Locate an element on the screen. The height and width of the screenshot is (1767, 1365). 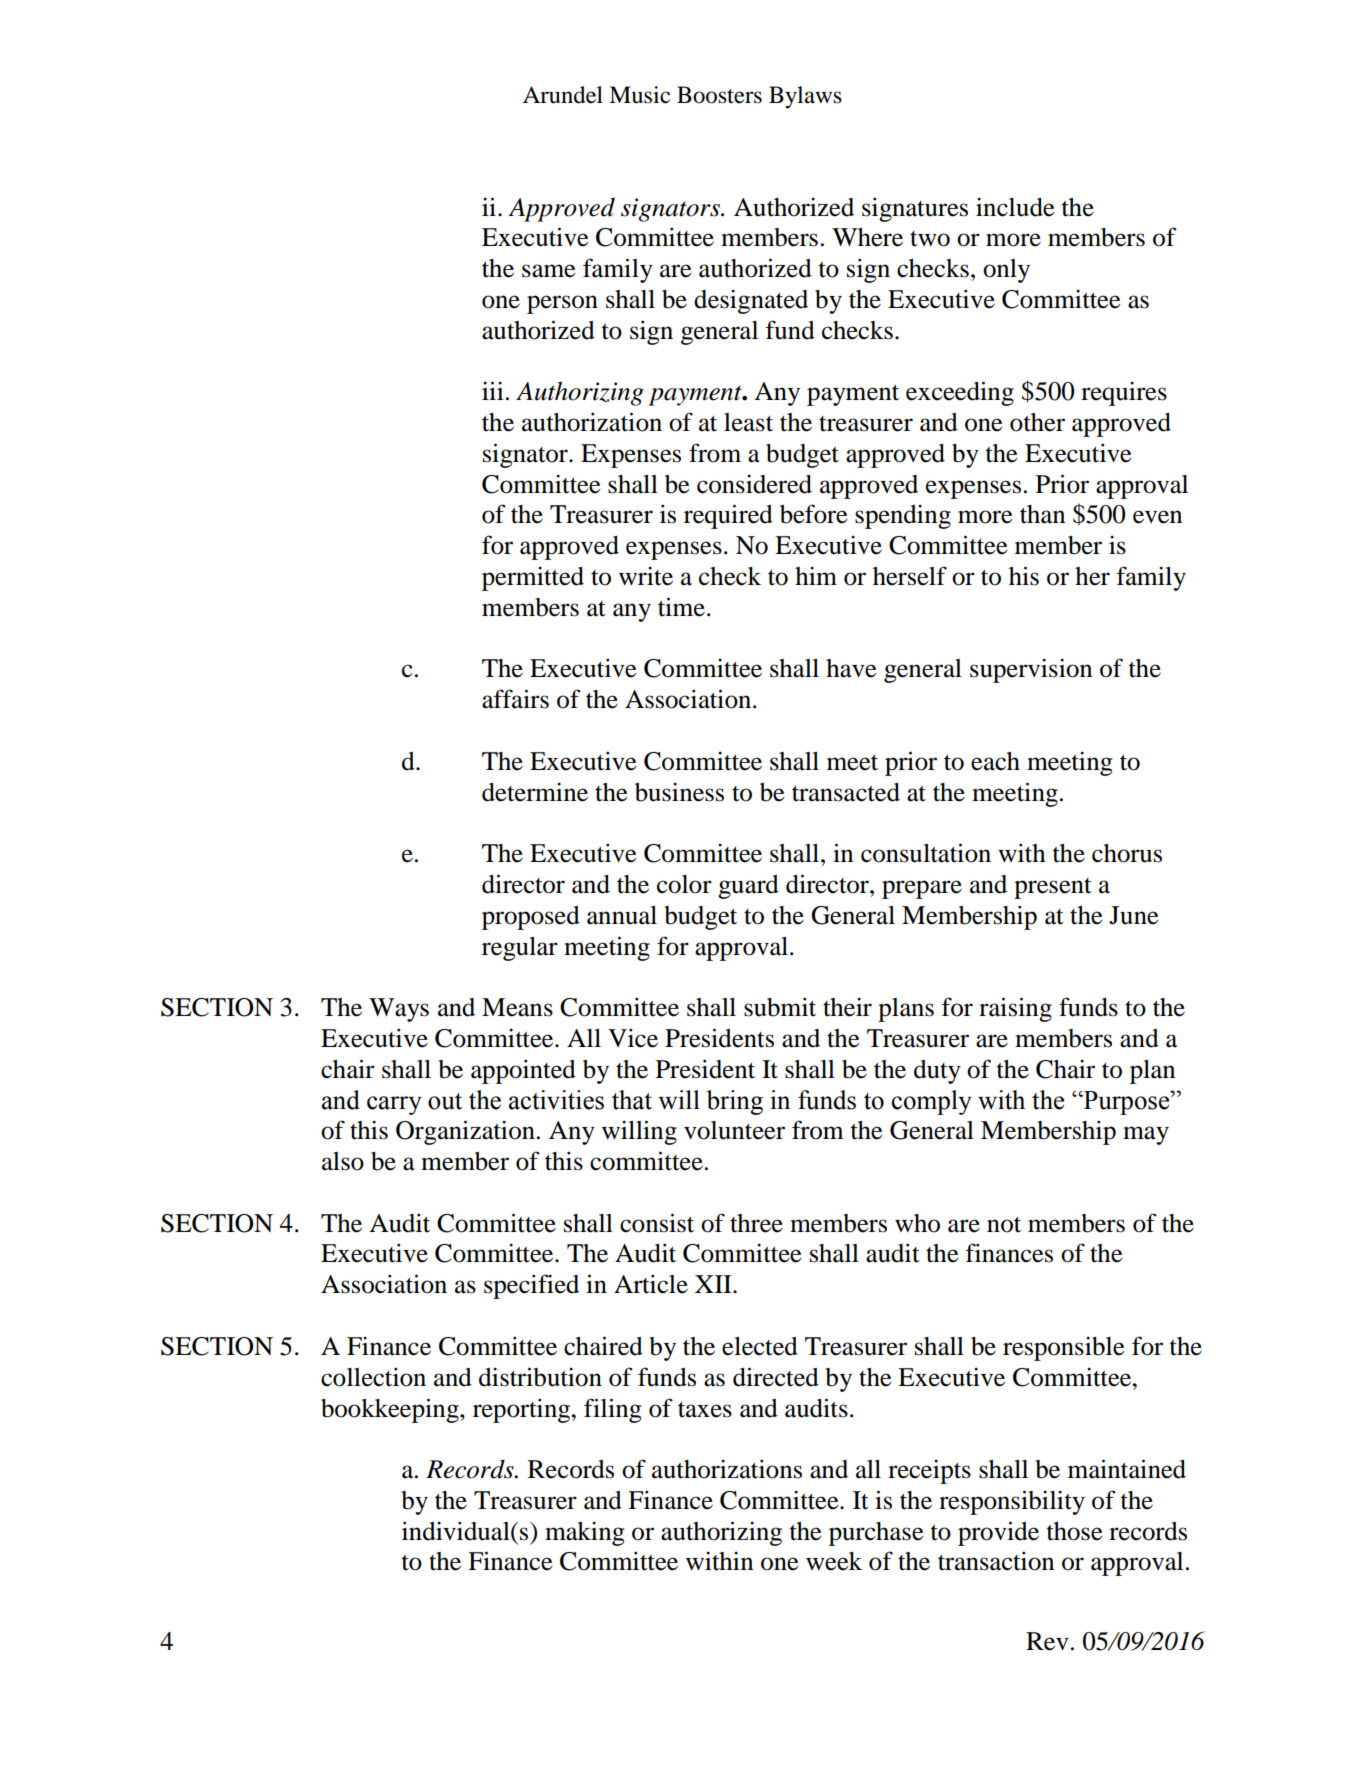
Arundel is located at coordinates (563, 95).
